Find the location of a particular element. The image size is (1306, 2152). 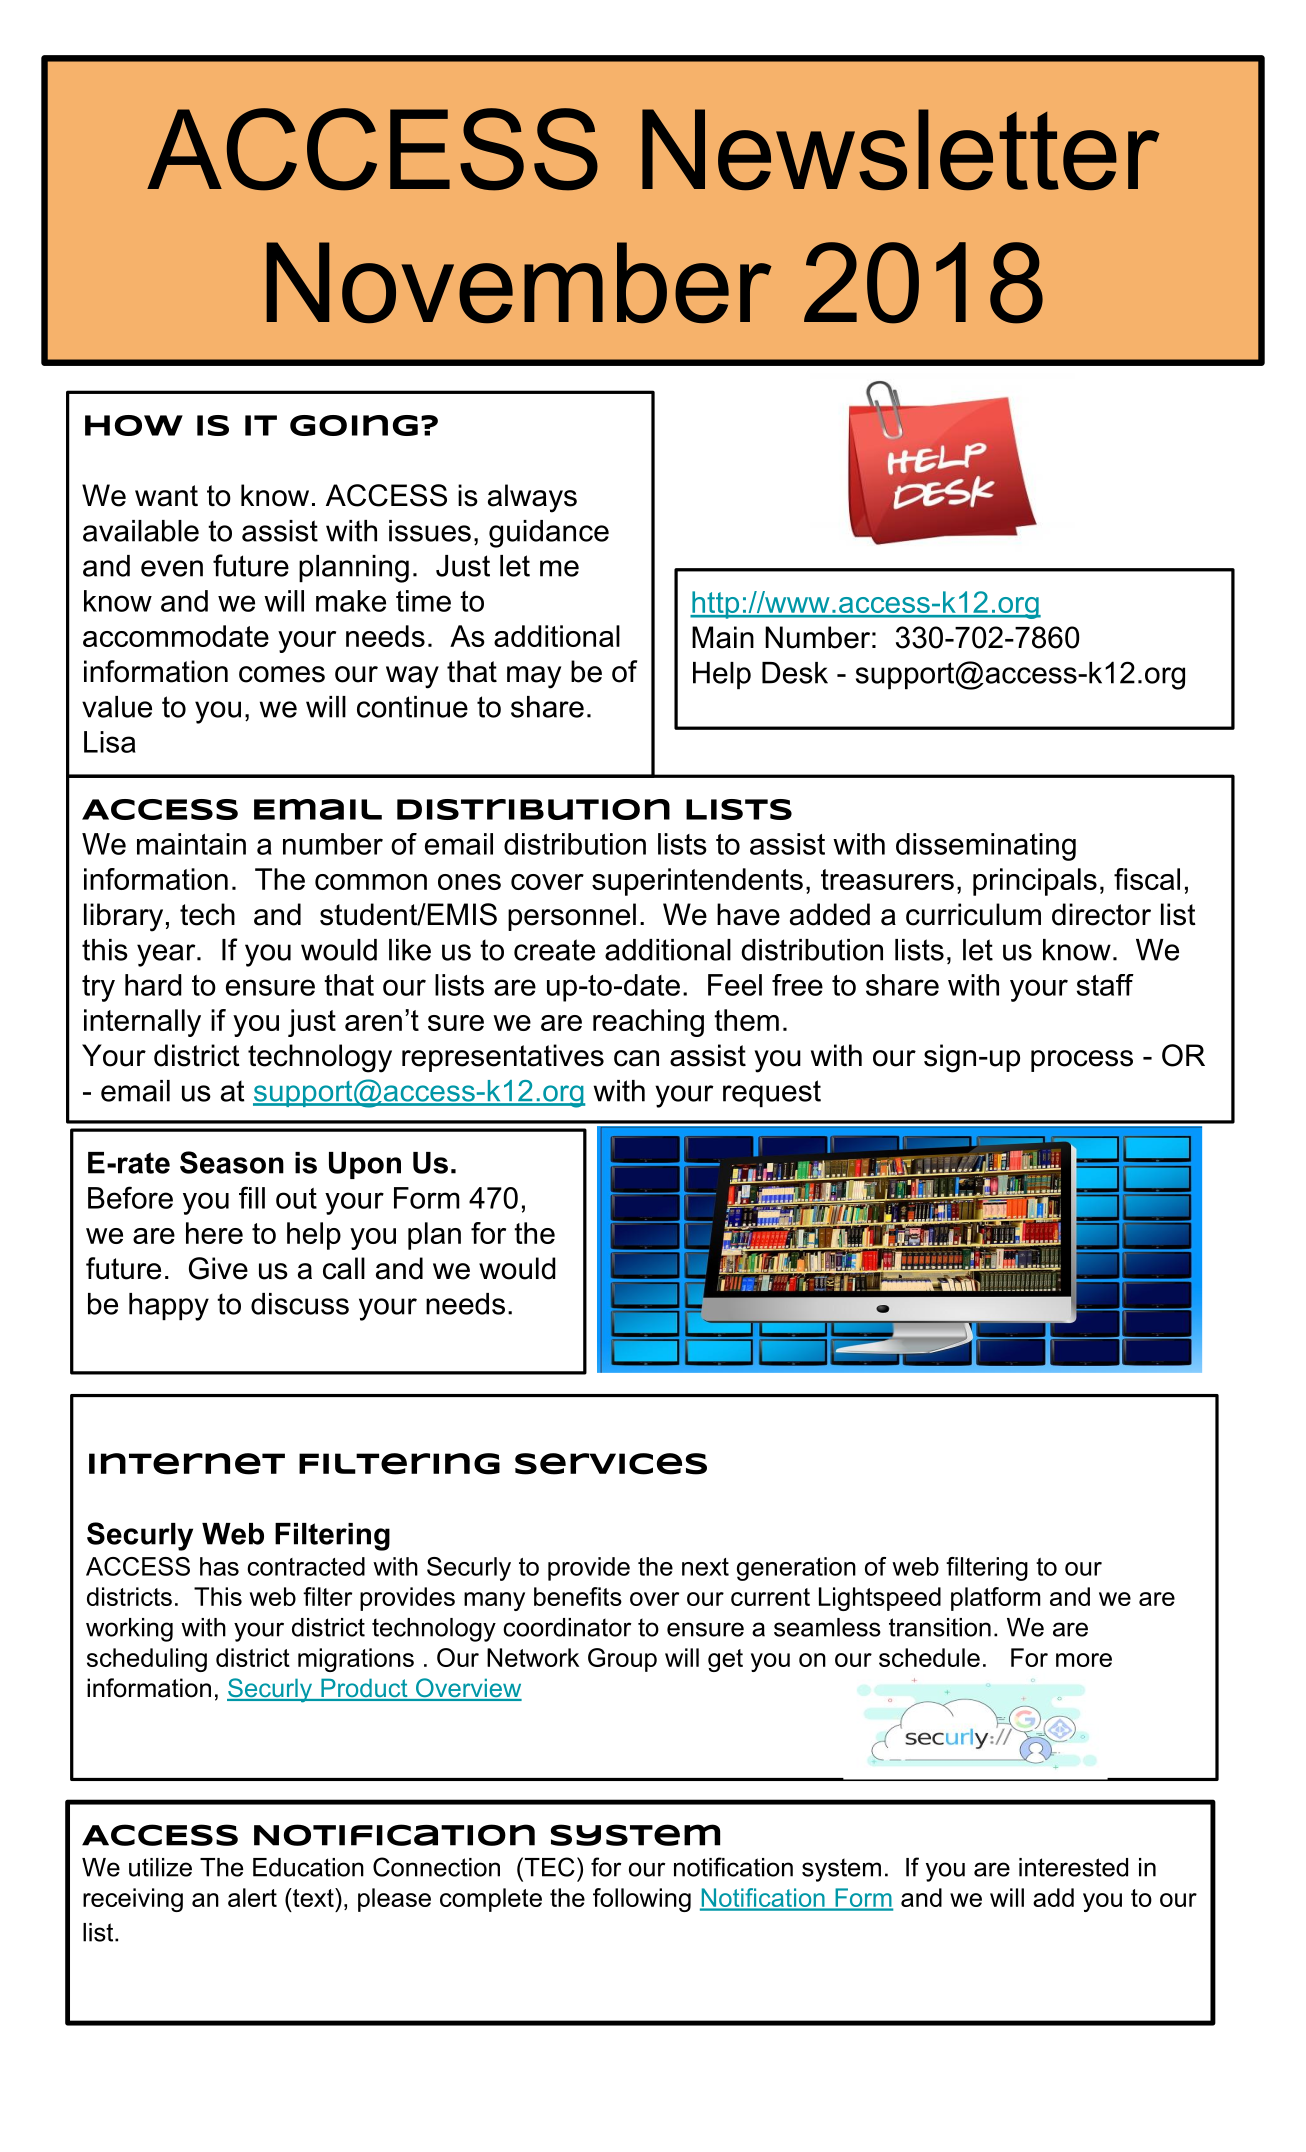

Services is located at coordinates (611, 1464).
